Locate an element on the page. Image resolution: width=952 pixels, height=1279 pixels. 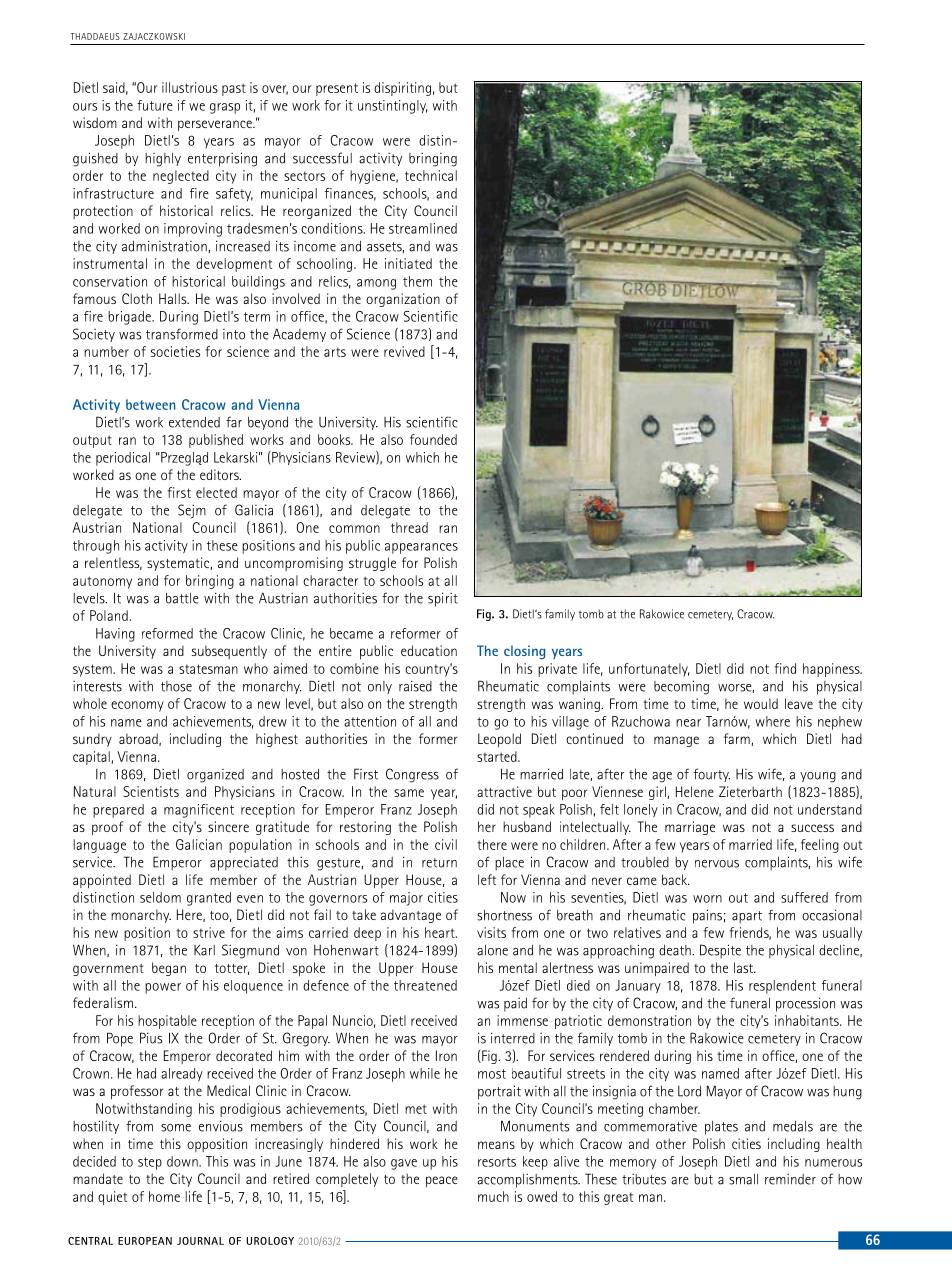
find is located at coordinates (785, 668).
